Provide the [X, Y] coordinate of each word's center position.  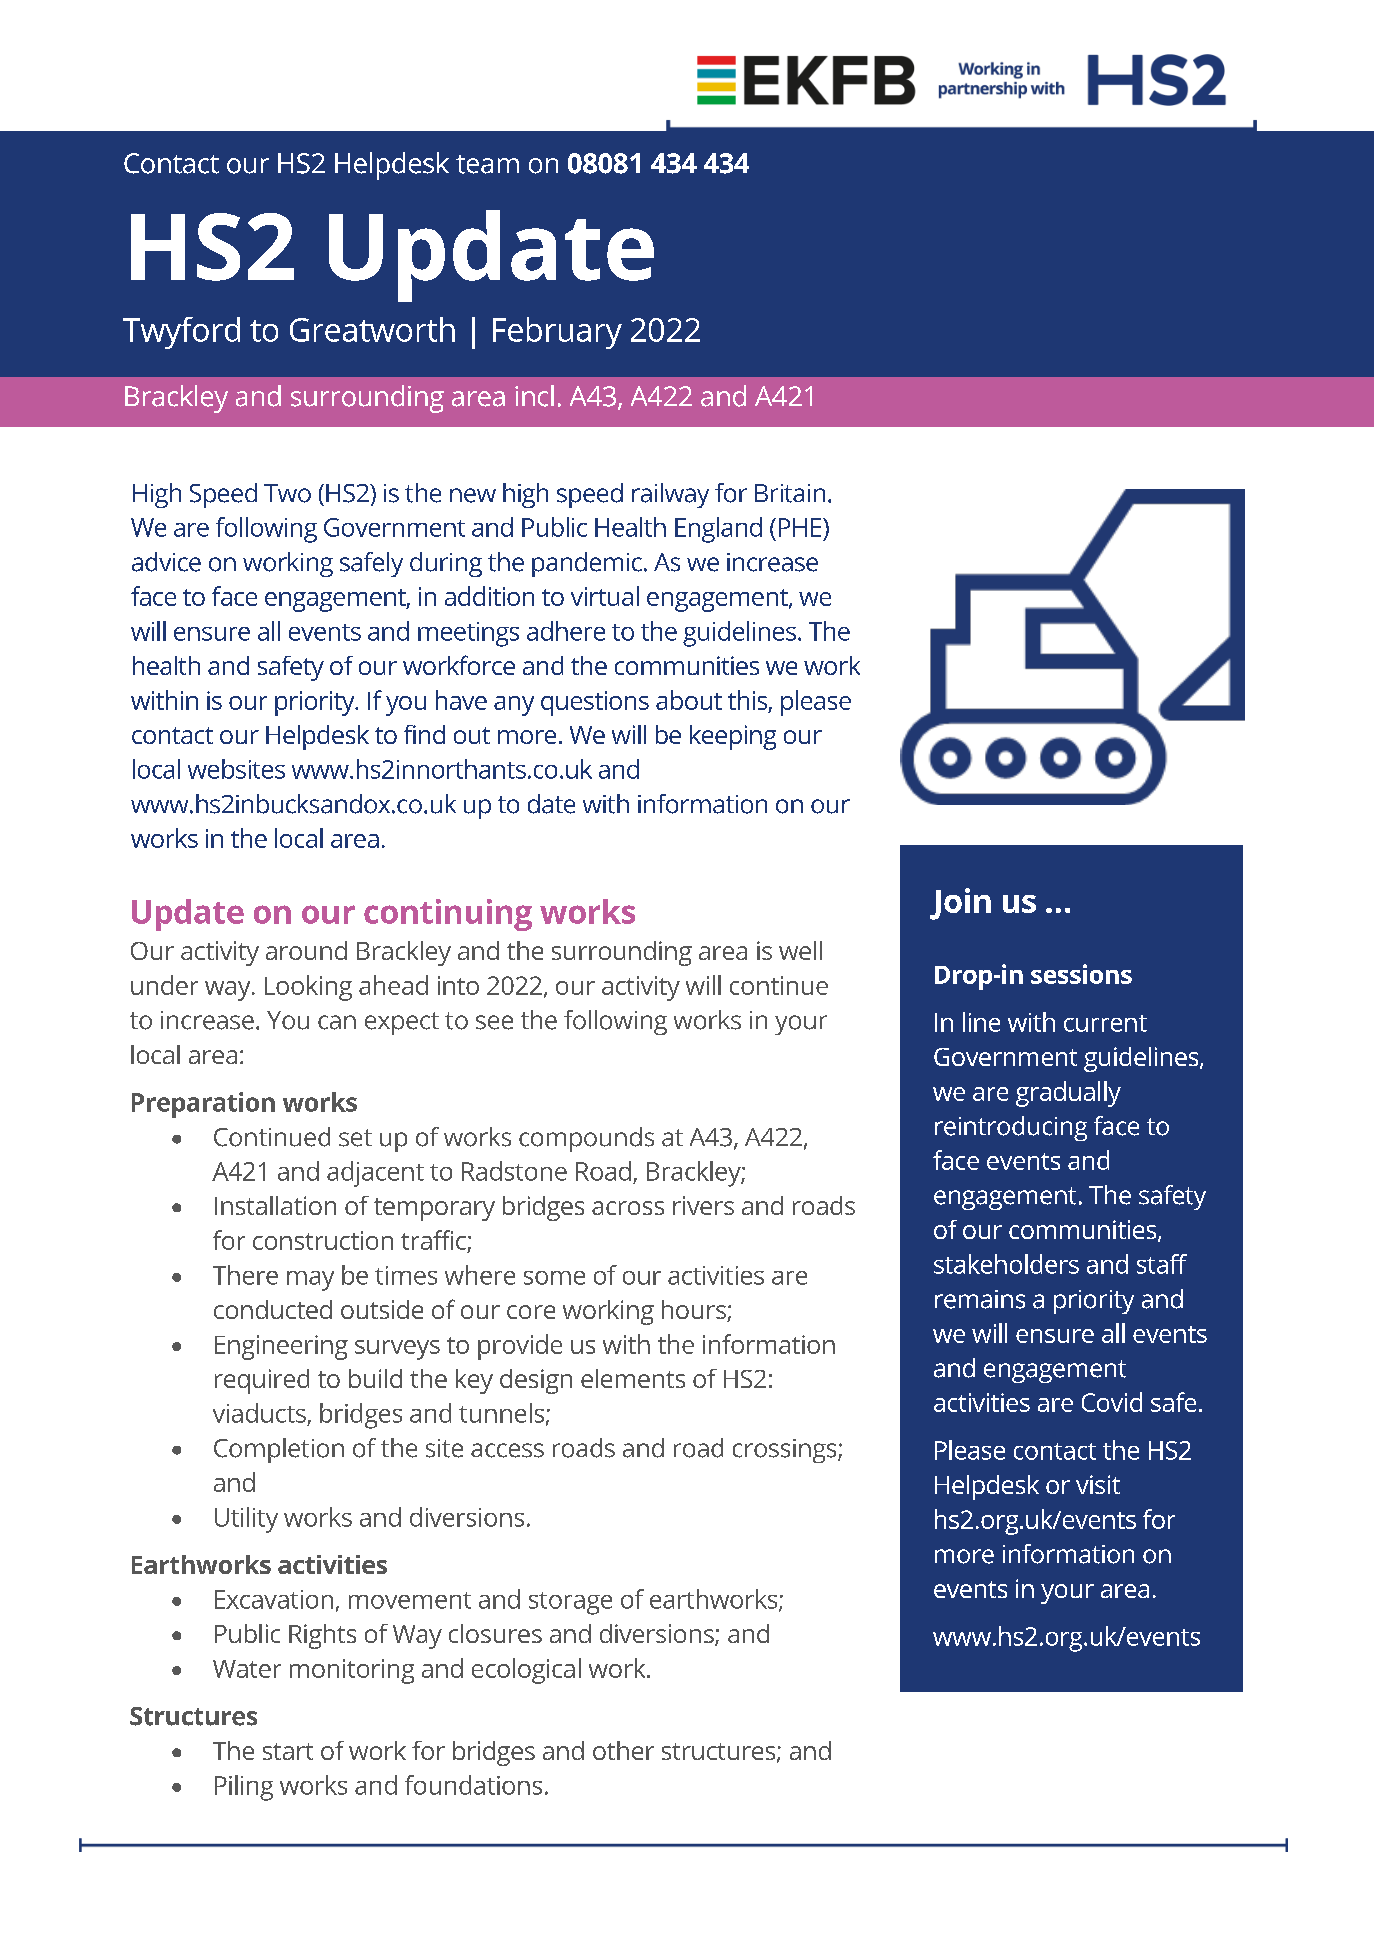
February [557, 333]
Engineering [281, 1347]
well [800, 950]
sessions [1081, 974]
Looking [308, 988]
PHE [801, 527]
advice [166, 562]
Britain [790, 493]
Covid [1112, 1402]
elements [633, 1378]
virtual [605, 596]
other [623, 1750]
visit [1098, 1484]
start [288, 1751]
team [487, 164]
